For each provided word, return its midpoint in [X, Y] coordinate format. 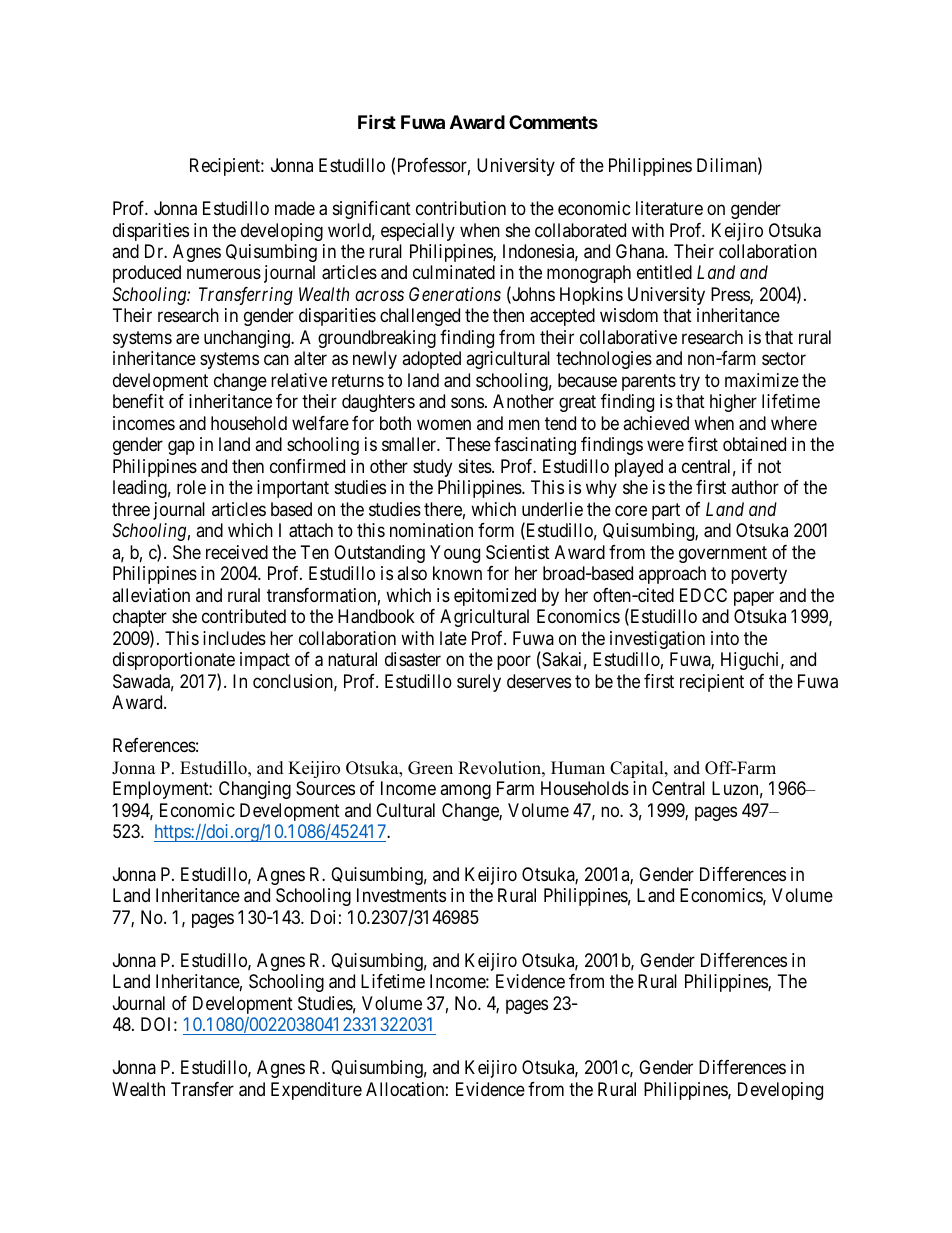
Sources [325, 788]
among [465, 791]
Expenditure [316, 1091]
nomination [431, 530]
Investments [401, 895]
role [191, 487]
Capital [638, 769]
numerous [224, 274]
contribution [461, 208]
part [666, 511]
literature [669, 208]
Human [578, 768]
